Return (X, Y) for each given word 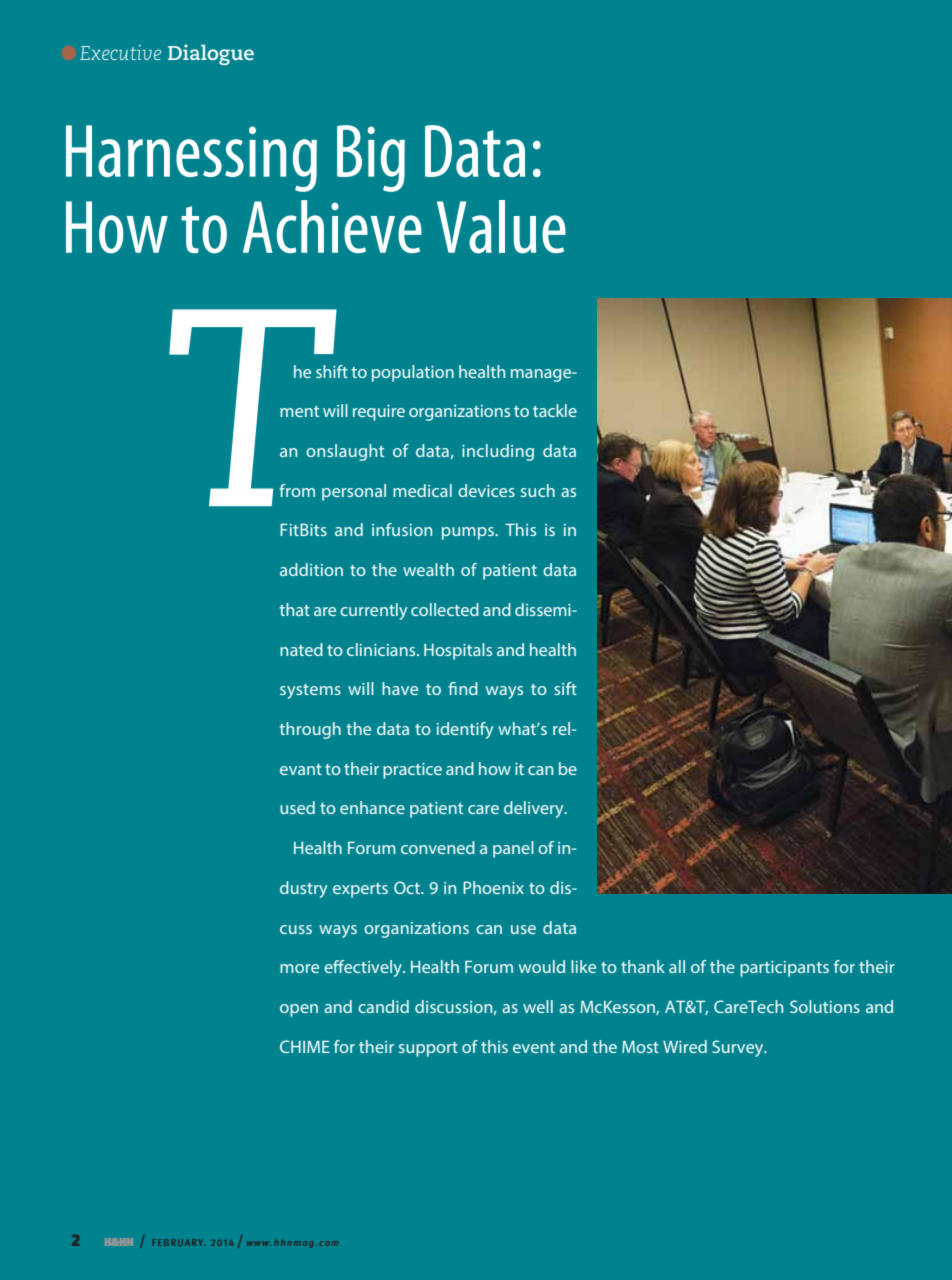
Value (501, 227)
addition (311, 569)
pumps (469, 533)
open (299, 1010)
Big (371, 158)
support (428, 1049)
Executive (120, 52)
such (538, 490)
